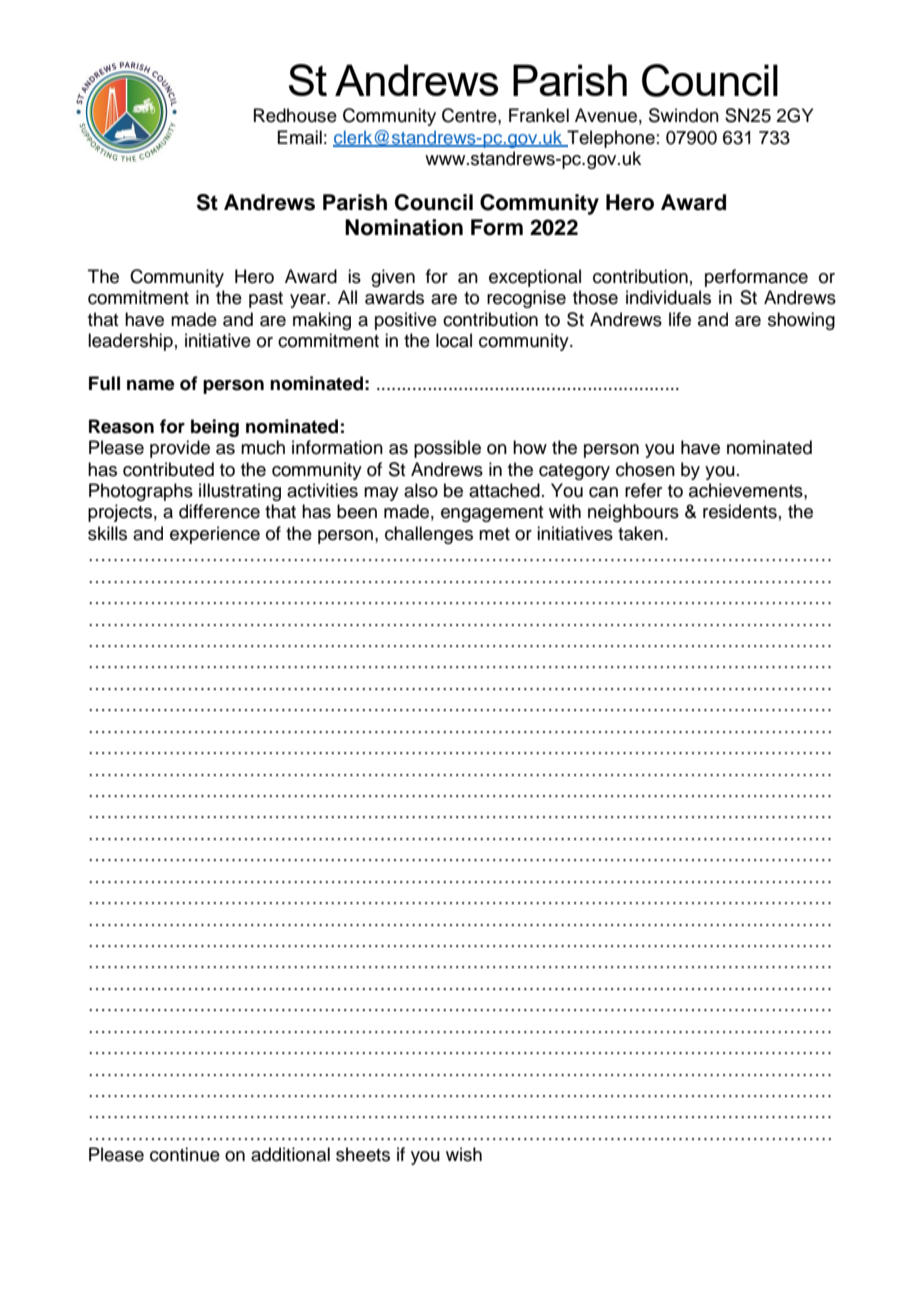 The height and width of the document is (1307, 924). Describe the element at coordinates (740, 511) in the document. I see `residents` at that location.
